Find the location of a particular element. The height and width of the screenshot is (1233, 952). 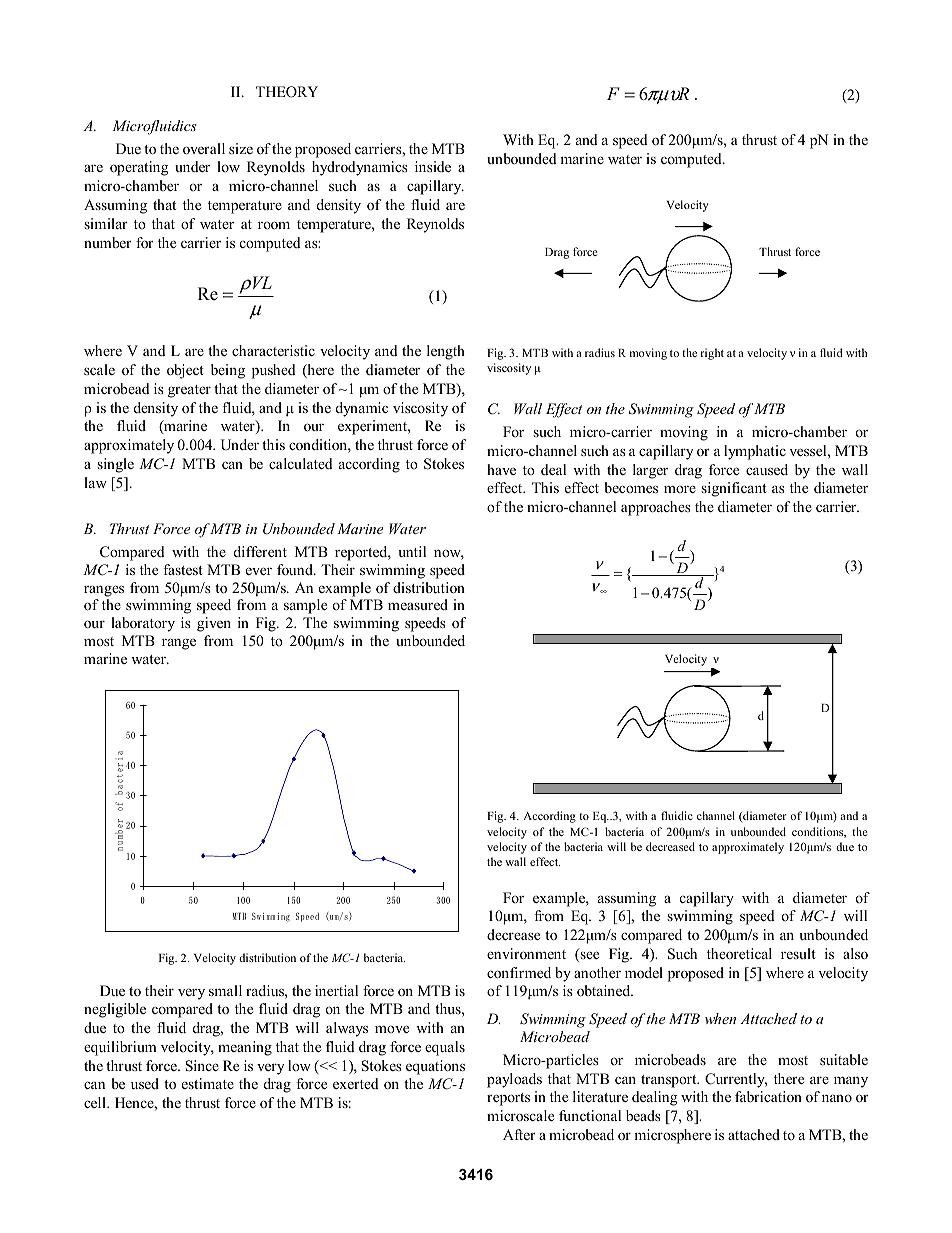

estimate is located at coordinates (208, 1083).
